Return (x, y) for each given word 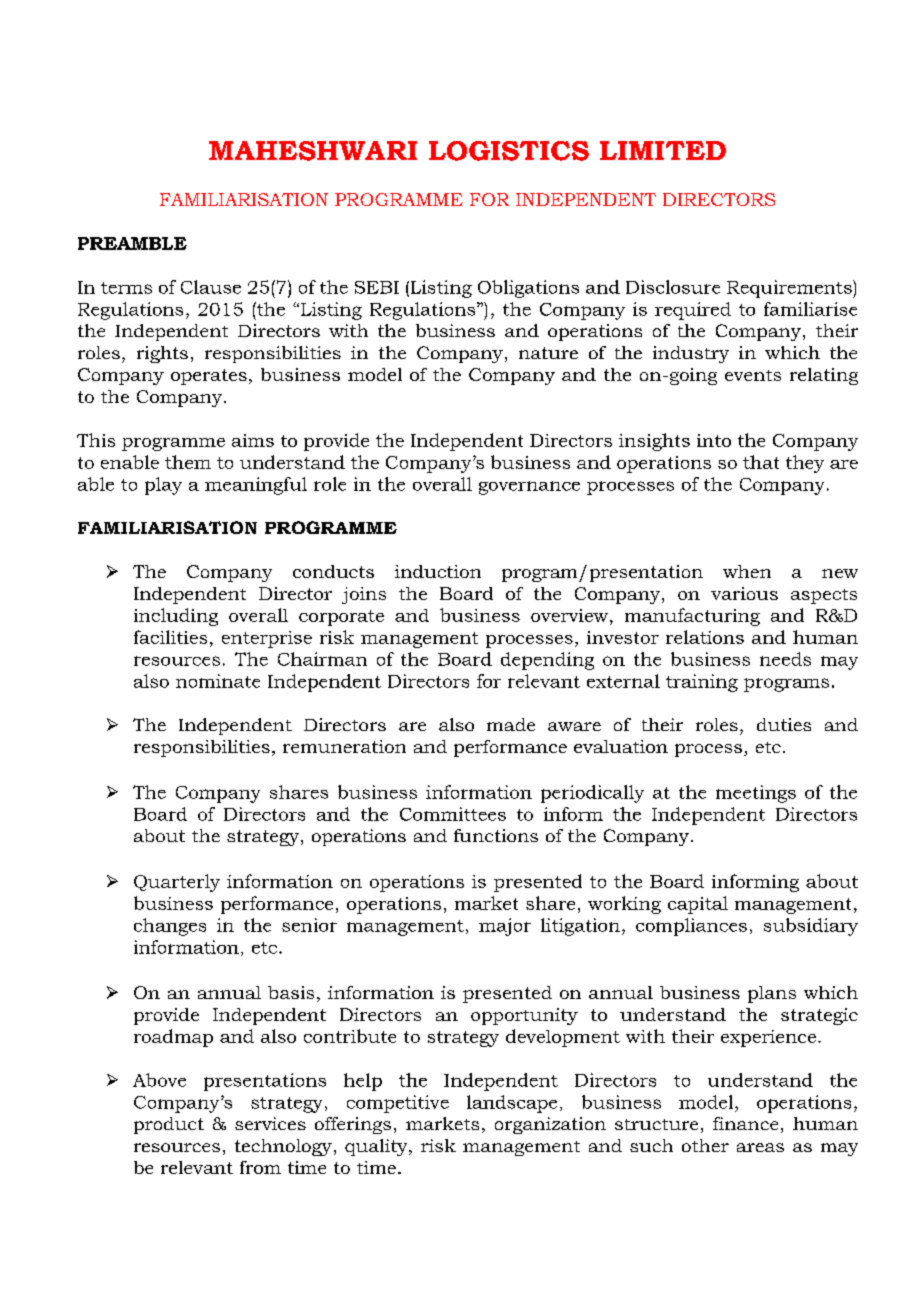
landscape (512, 1104)
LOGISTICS (509, 151)
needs (785, 659)
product (169, 1125)
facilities (170, 637)
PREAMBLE (132, 243)
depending (547, 661)
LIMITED (663, 150)
